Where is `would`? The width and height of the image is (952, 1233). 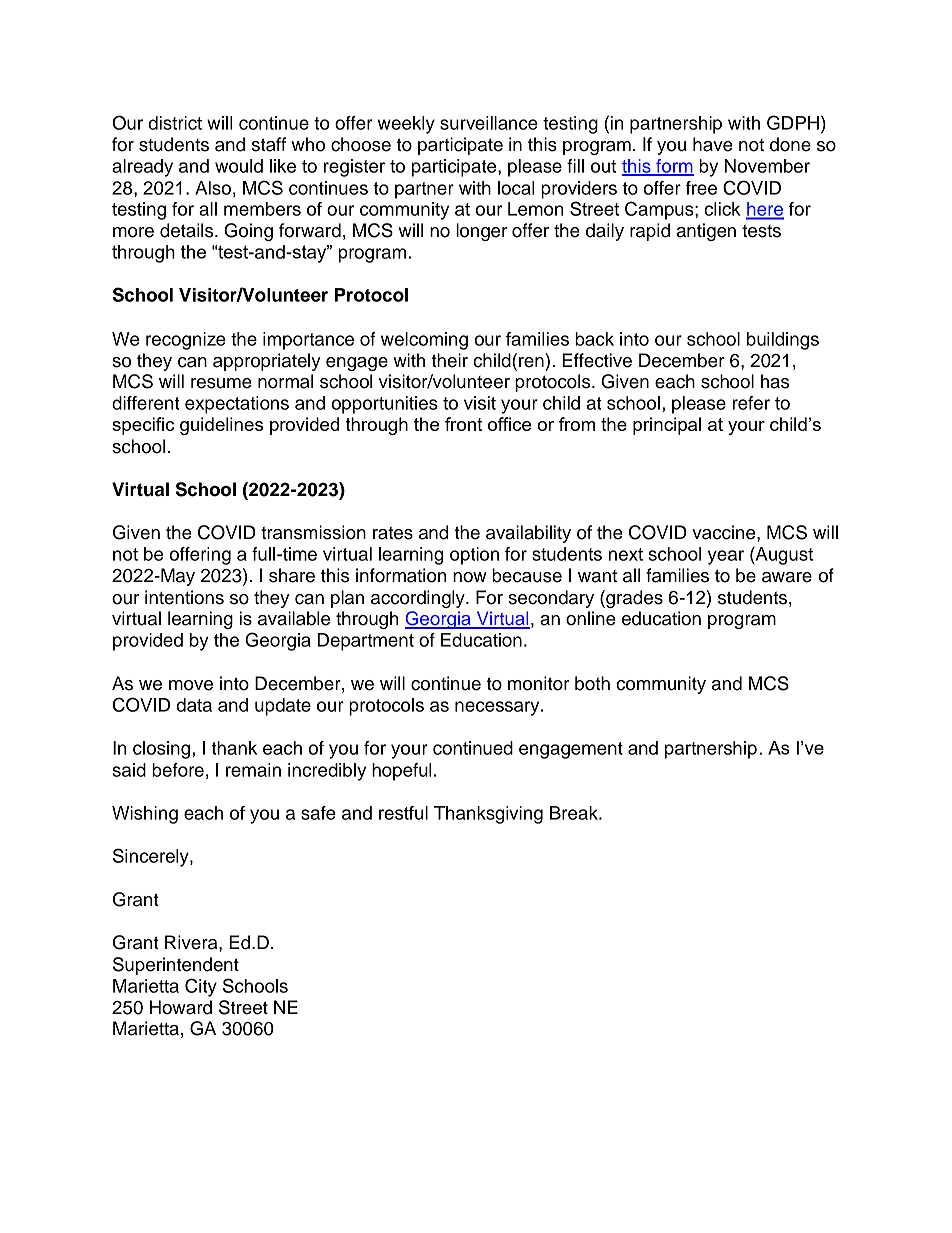 would is located at coordinates (239, 166).
